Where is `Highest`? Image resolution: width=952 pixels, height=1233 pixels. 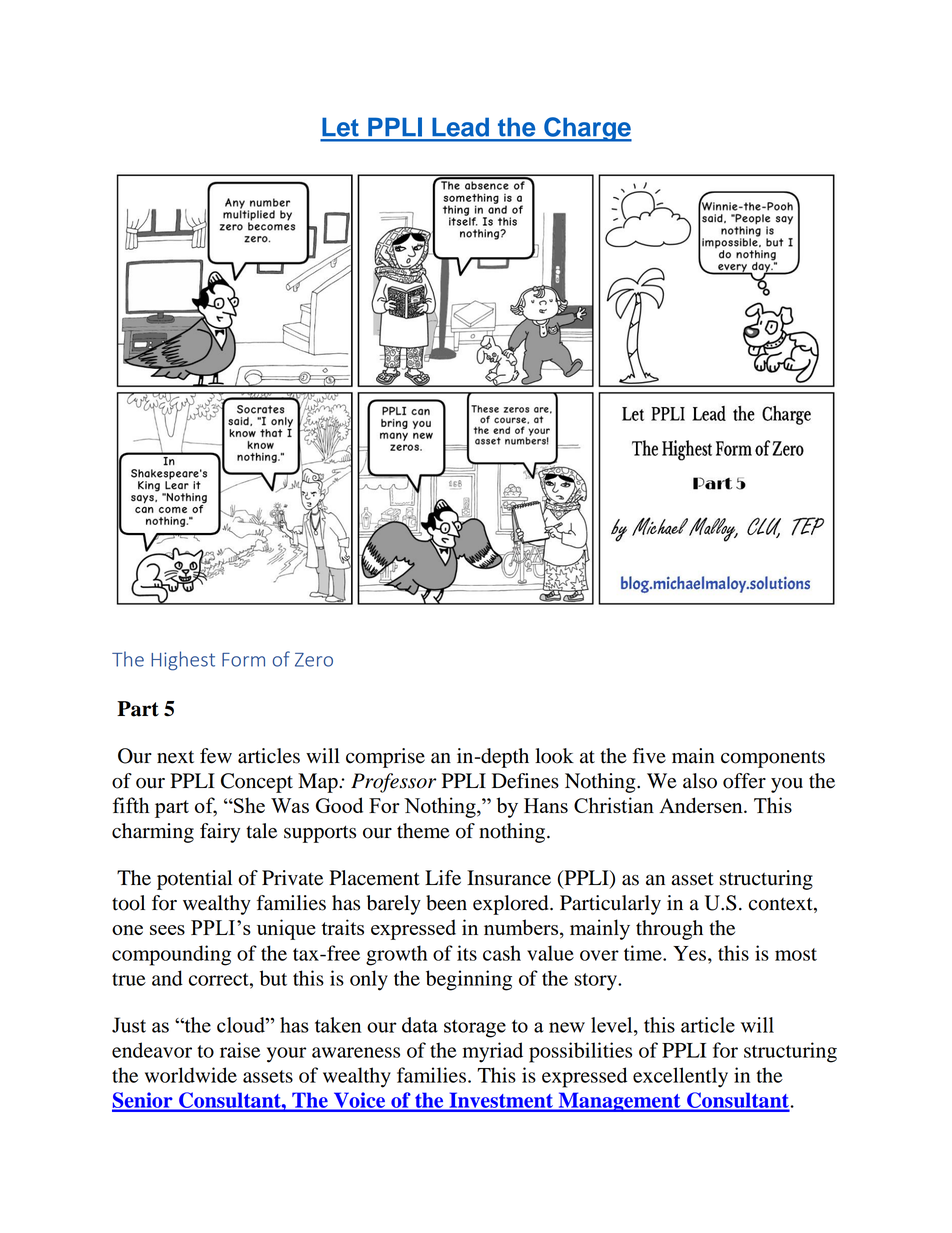
Highest is located at coordinates (183, 661).
